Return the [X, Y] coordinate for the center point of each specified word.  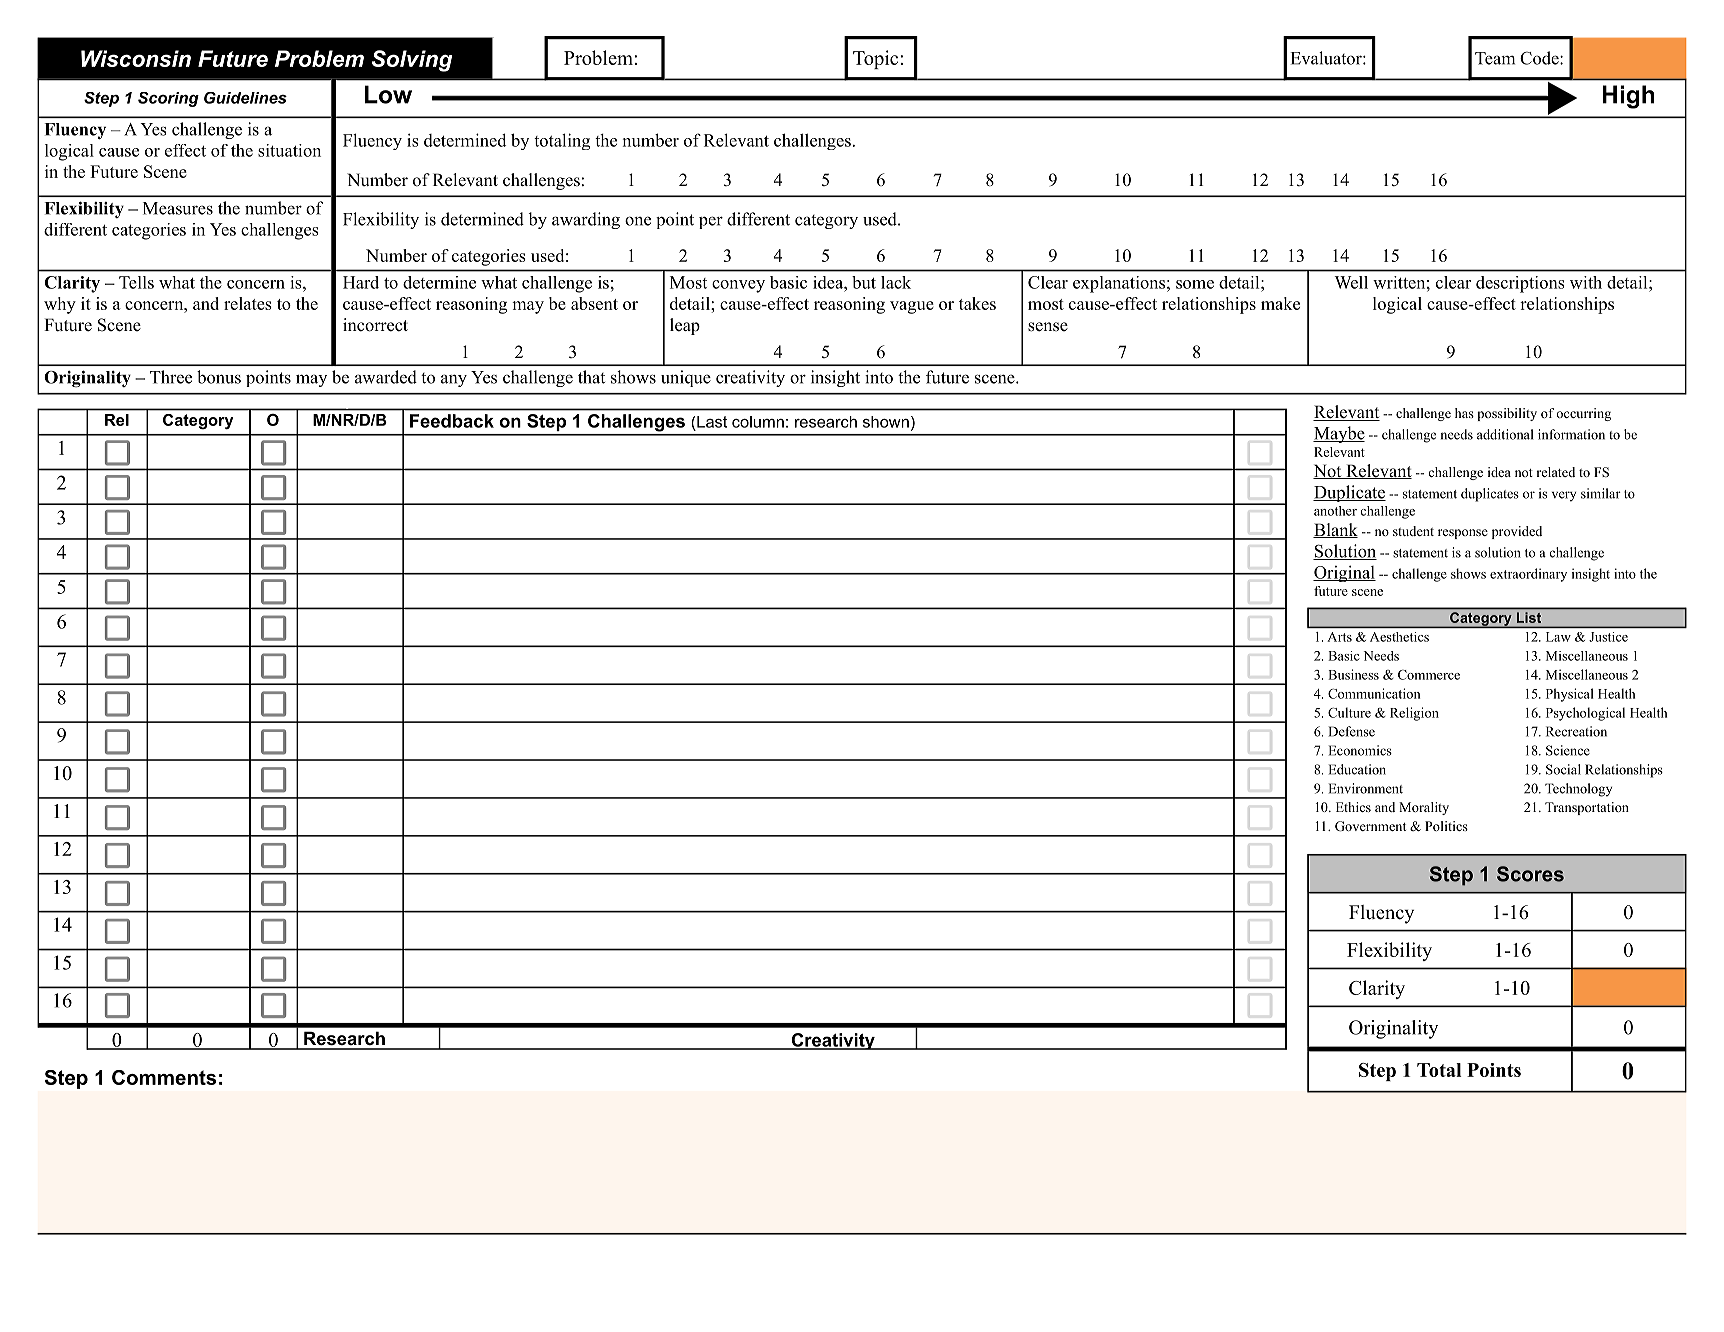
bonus [219, 377]
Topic [875, 59]
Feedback [452, 421]
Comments [164, 1077]
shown [886, 422]
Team [1495, 58]
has [1464, 413]
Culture [1349, 712]
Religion [1414, 714]
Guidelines [245, 98]
